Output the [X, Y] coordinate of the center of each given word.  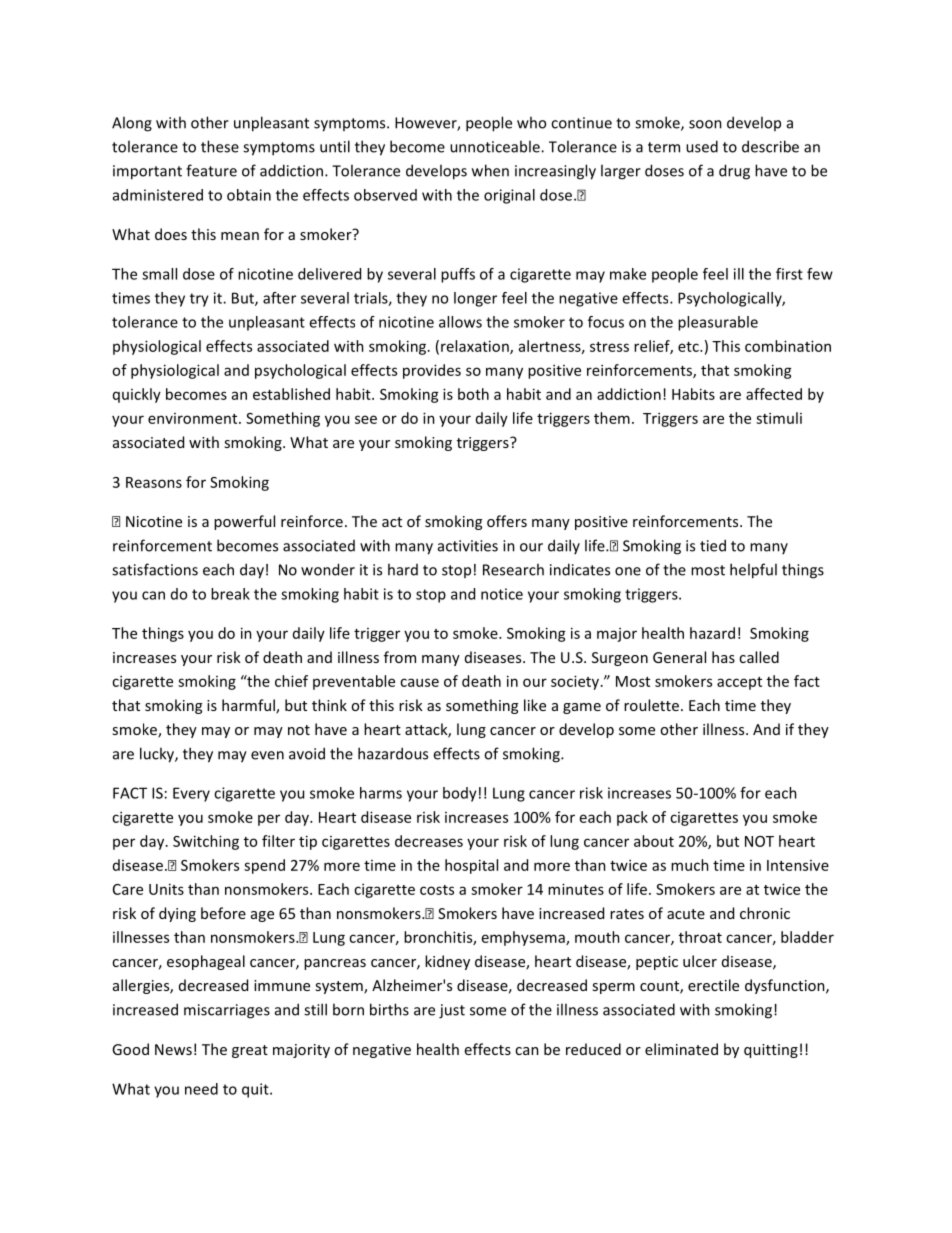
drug [734, 172]
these [220, 146]
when [490, 170]
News [173, 1049]
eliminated [681, 1049]
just [452, 1011]
